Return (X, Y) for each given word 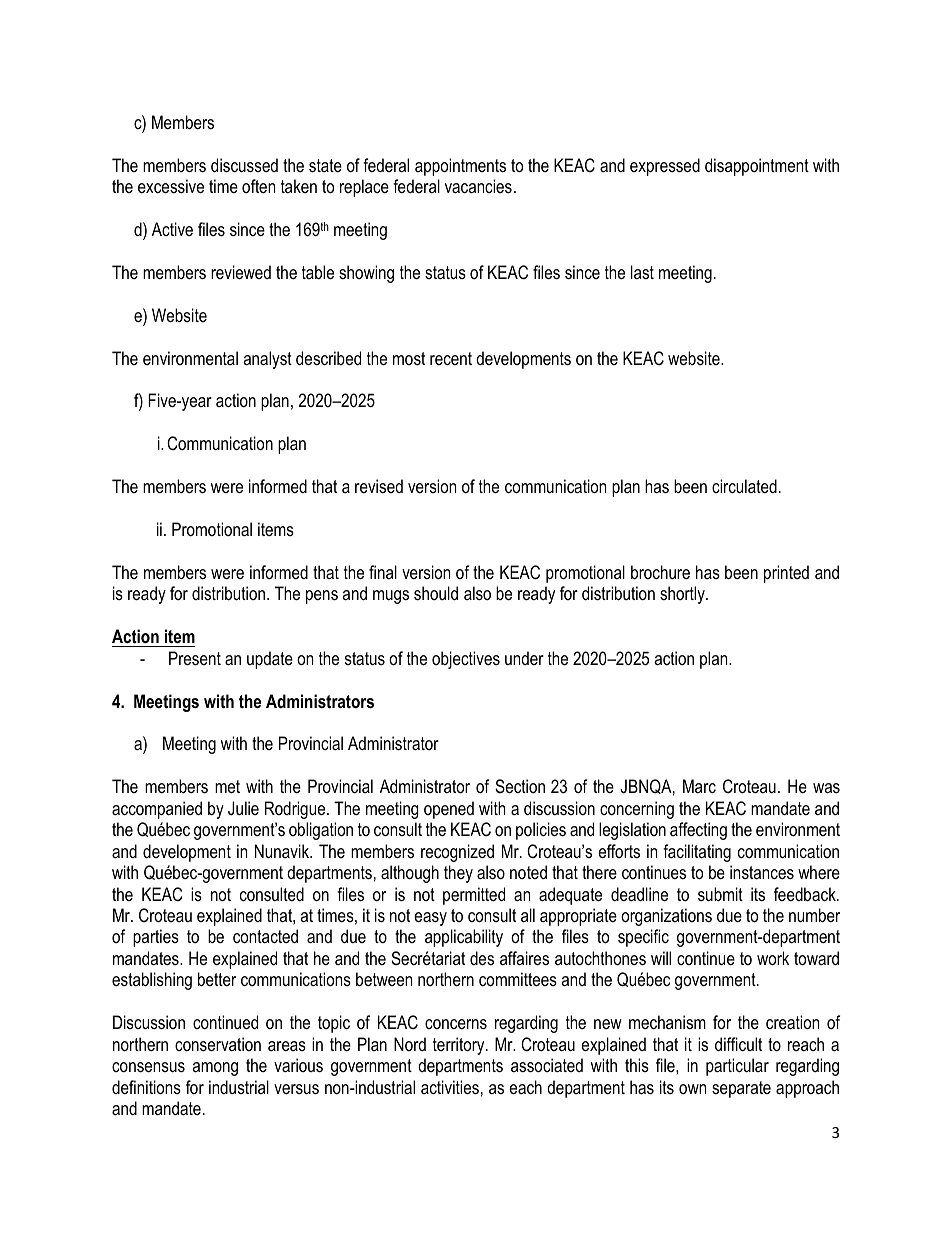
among (215, 1069)
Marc (699, 786)
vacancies (478, 186)
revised (379, 486)
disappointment (757, 167)
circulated (744, 486)
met (227, 786)
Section (520, 786)
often (258, 186)
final (383, 572)
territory (460, 1046)
